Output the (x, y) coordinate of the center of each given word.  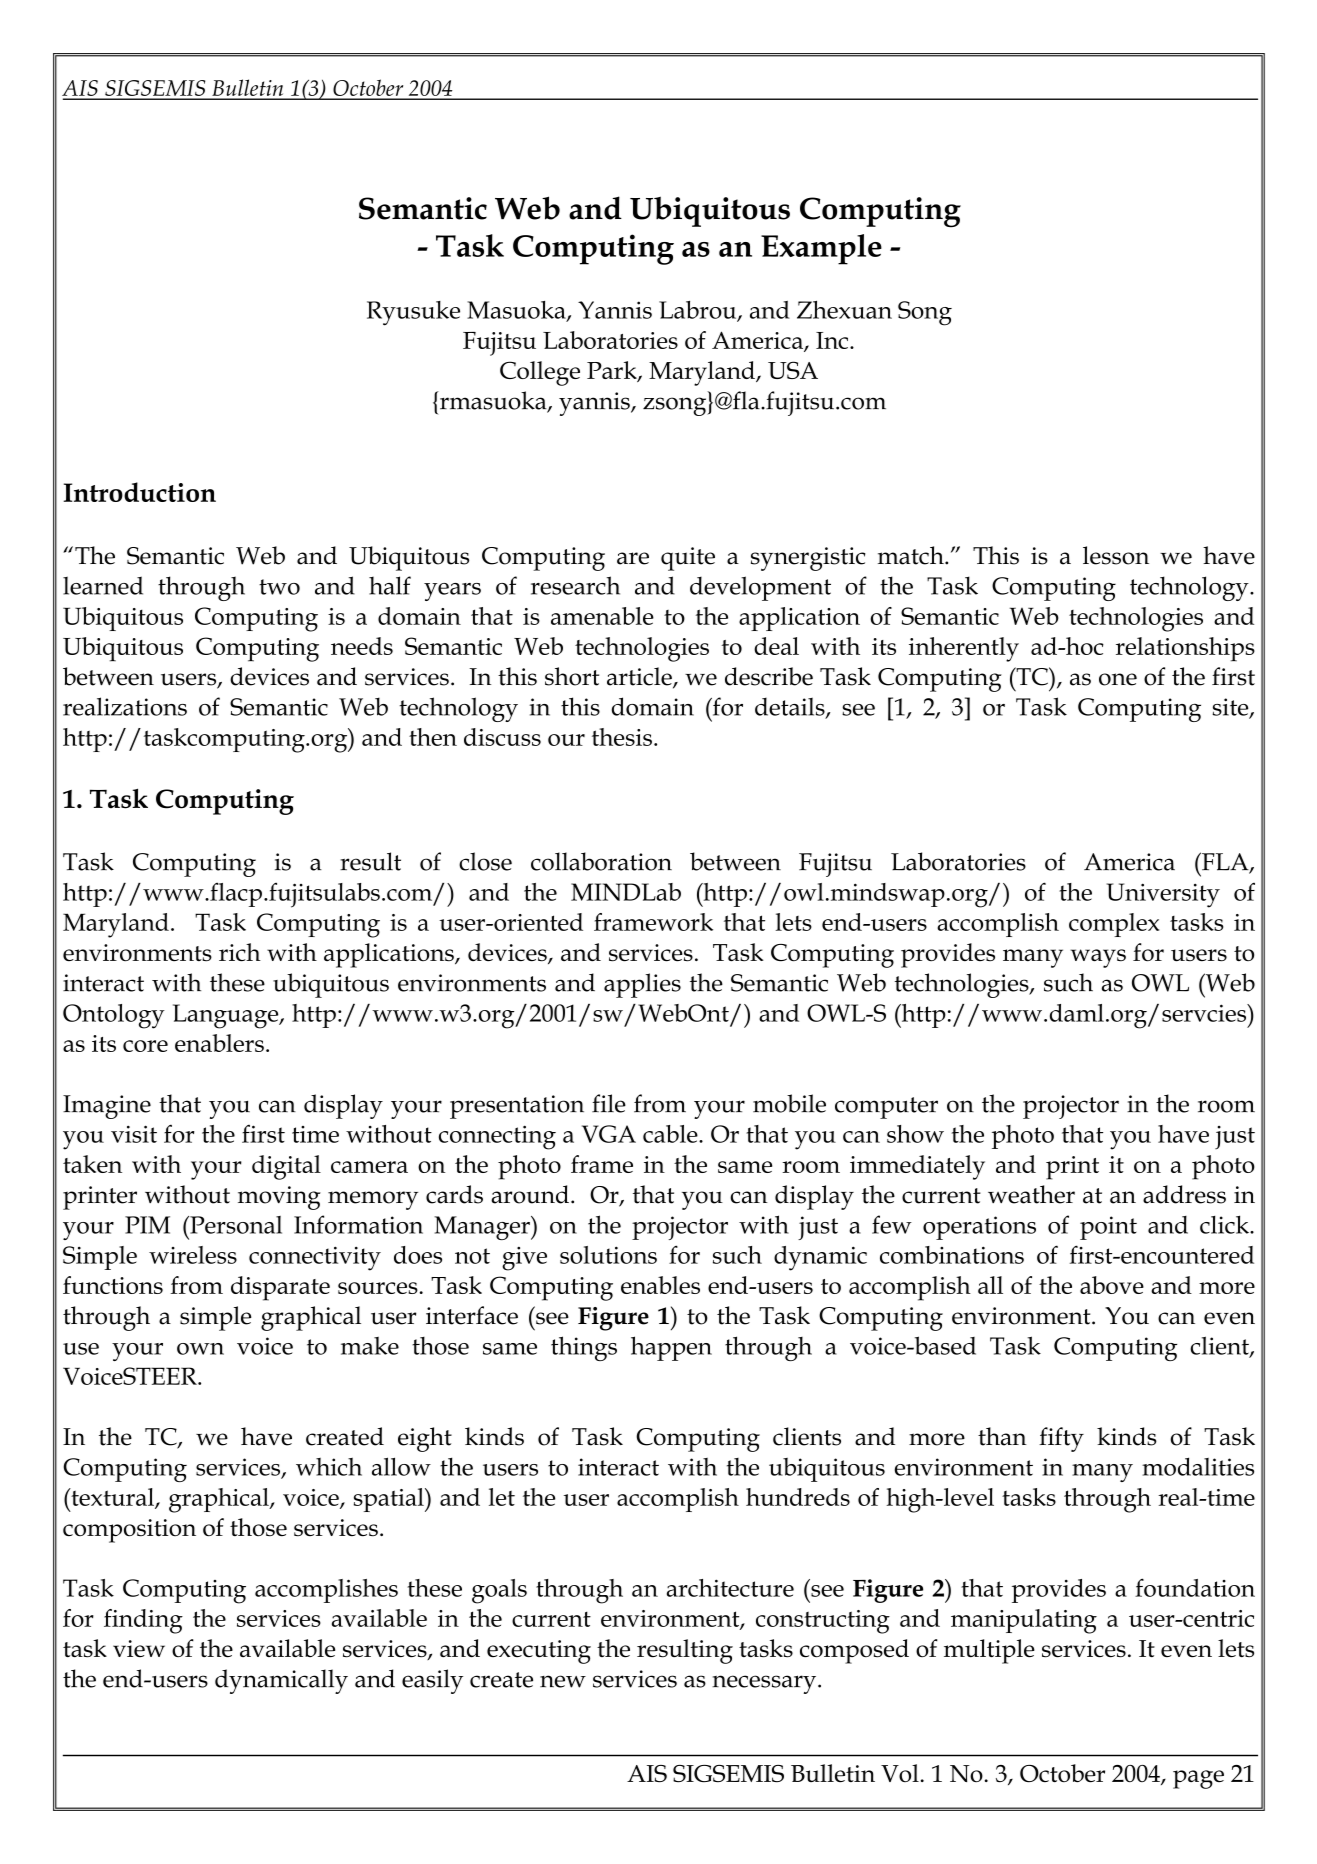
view (139, 1648)
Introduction (139, 492)
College (540, 373)
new (563, 1681)
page (1198, 1779)
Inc (833, 340)
